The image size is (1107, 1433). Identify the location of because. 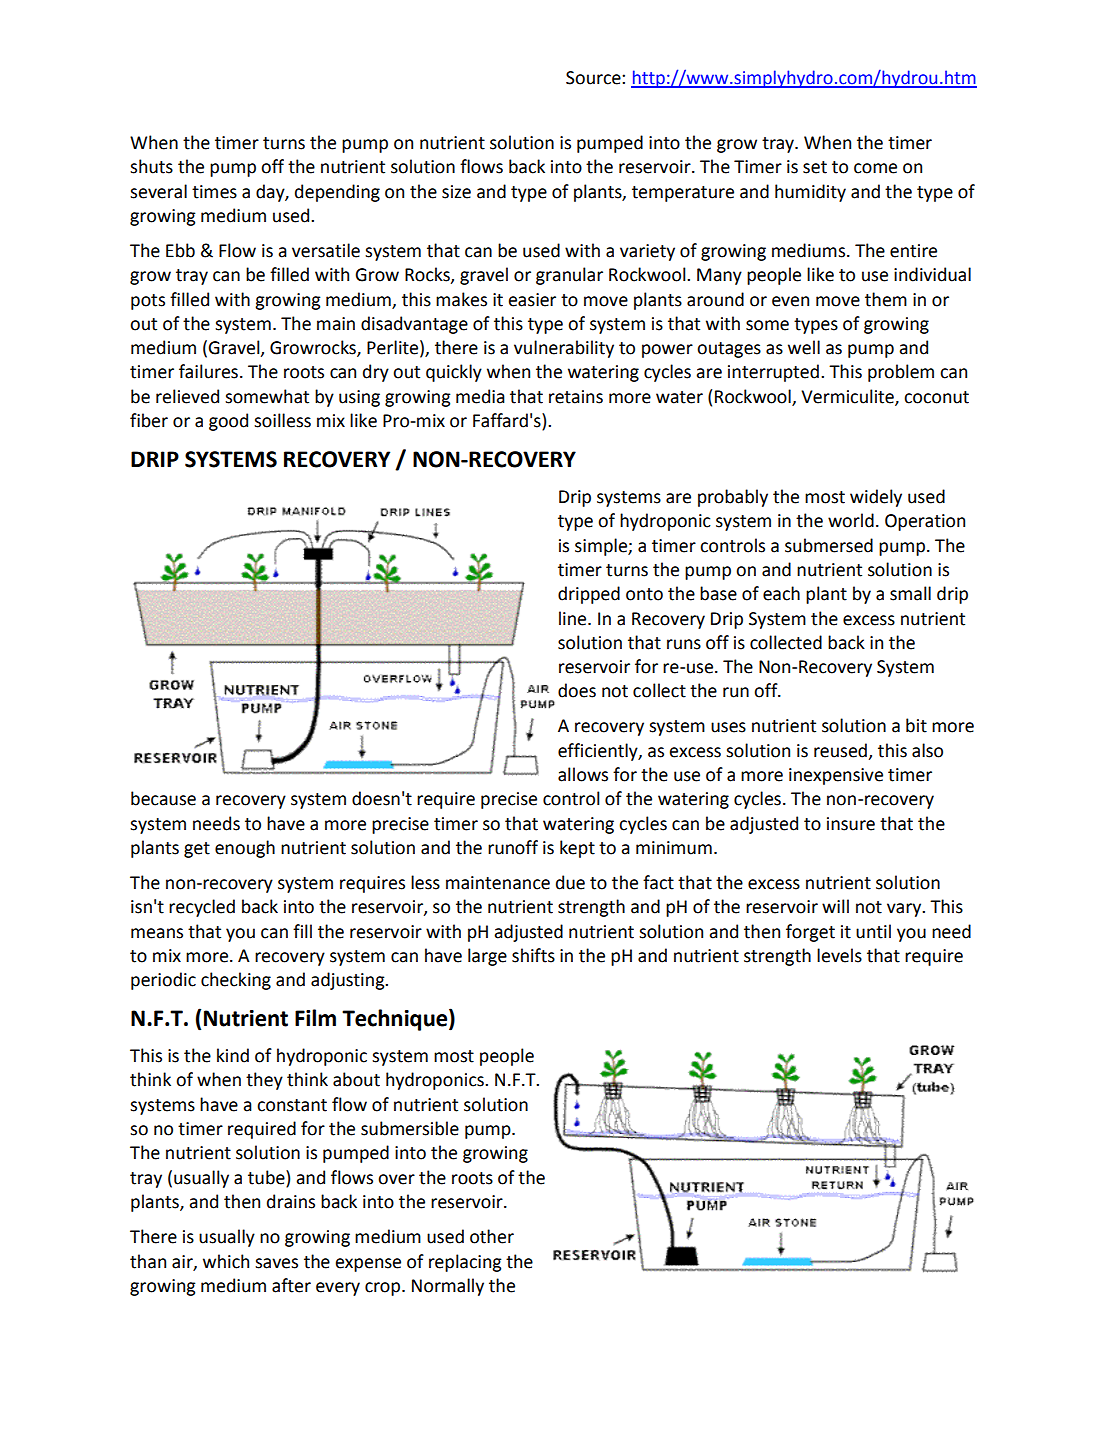
(163, 798).
